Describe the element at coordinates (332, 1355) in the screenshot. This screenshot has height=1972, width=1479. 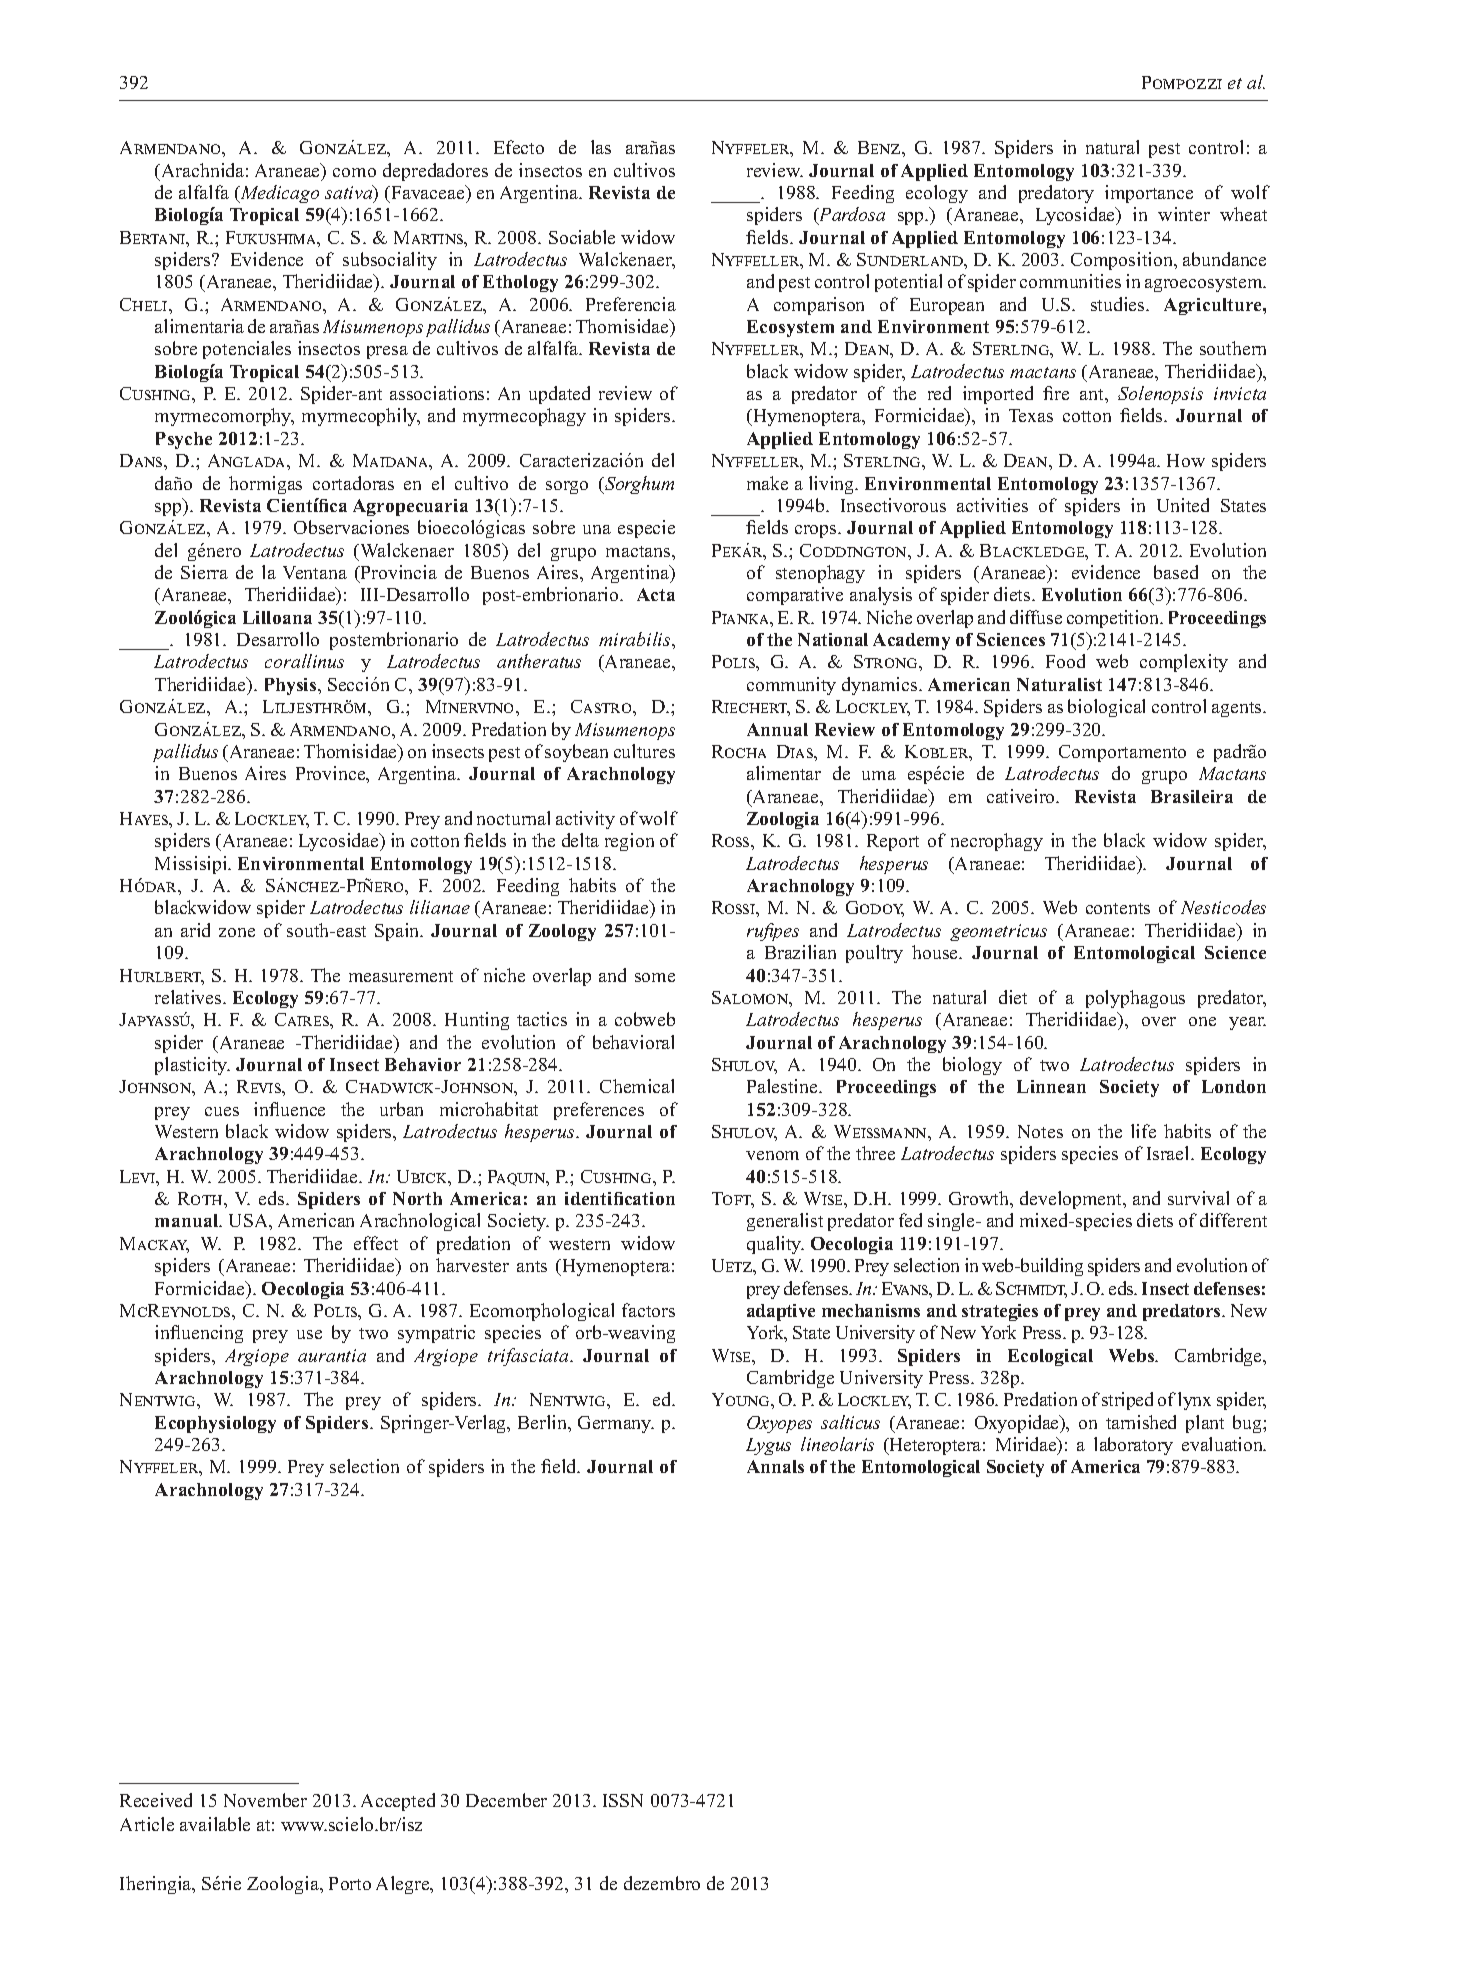
I see `aurantia` at that location.
